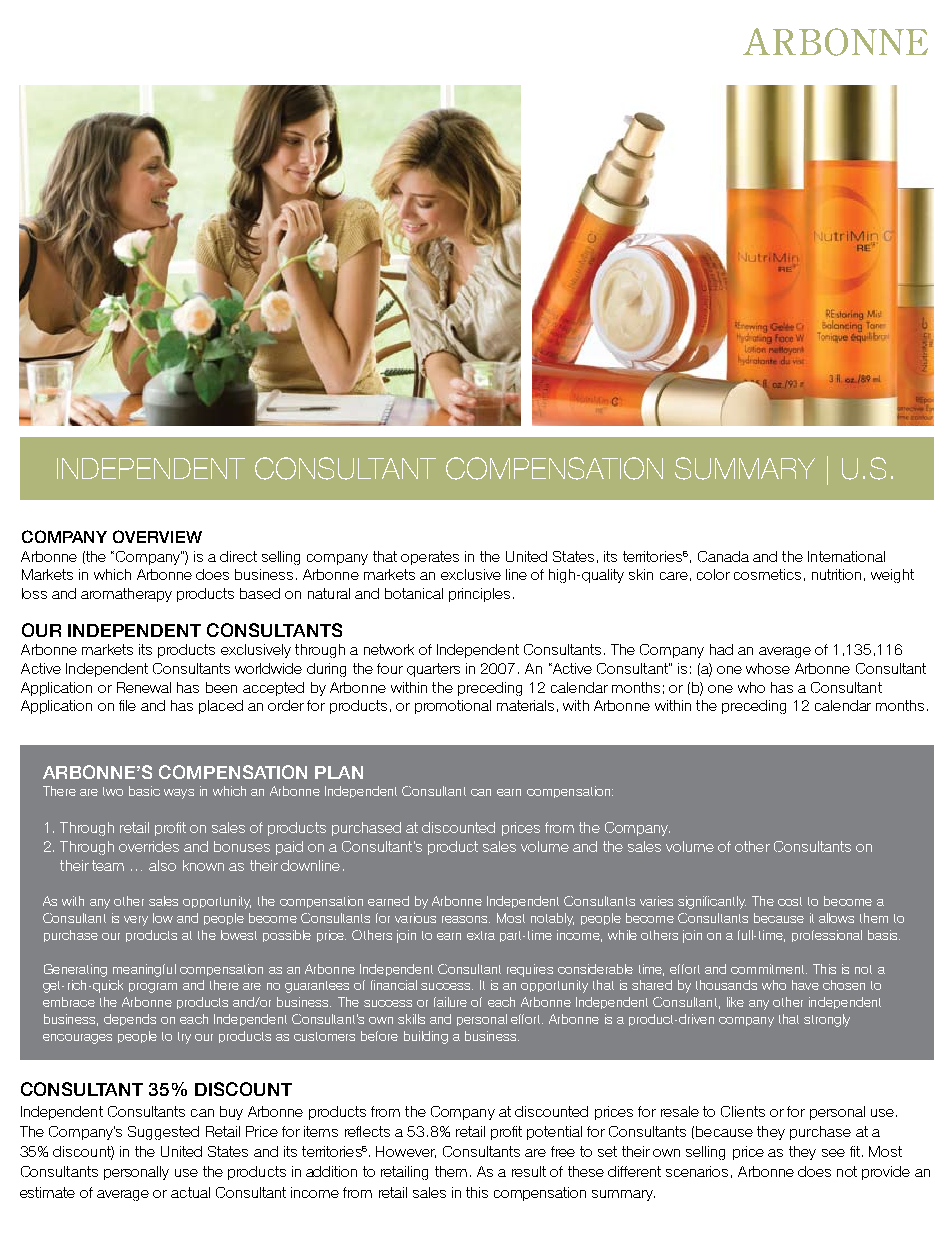 The image size is (952, 1233). I want to click on file, so click(127, 705).
